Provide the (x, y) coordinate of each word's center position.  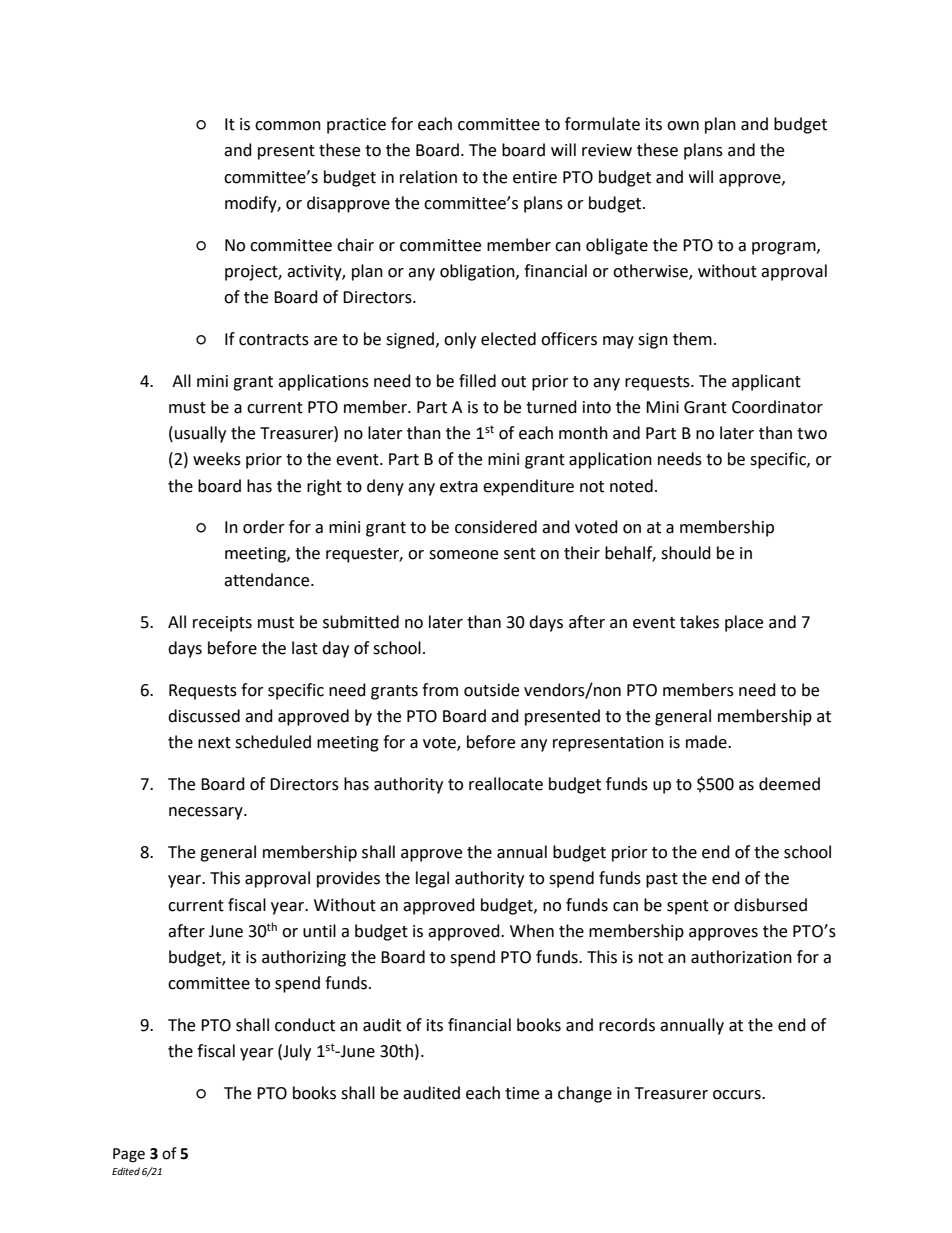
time (522, 1093)
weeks (217, 459)
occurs (738, 1095)
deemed (789, 784)
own (683, 126)
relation (428, 177)
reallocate (506, 784)
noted (631, 486)
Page (129, 1155)
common (288, 126)
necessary (207, 813)
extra (459, 487)
